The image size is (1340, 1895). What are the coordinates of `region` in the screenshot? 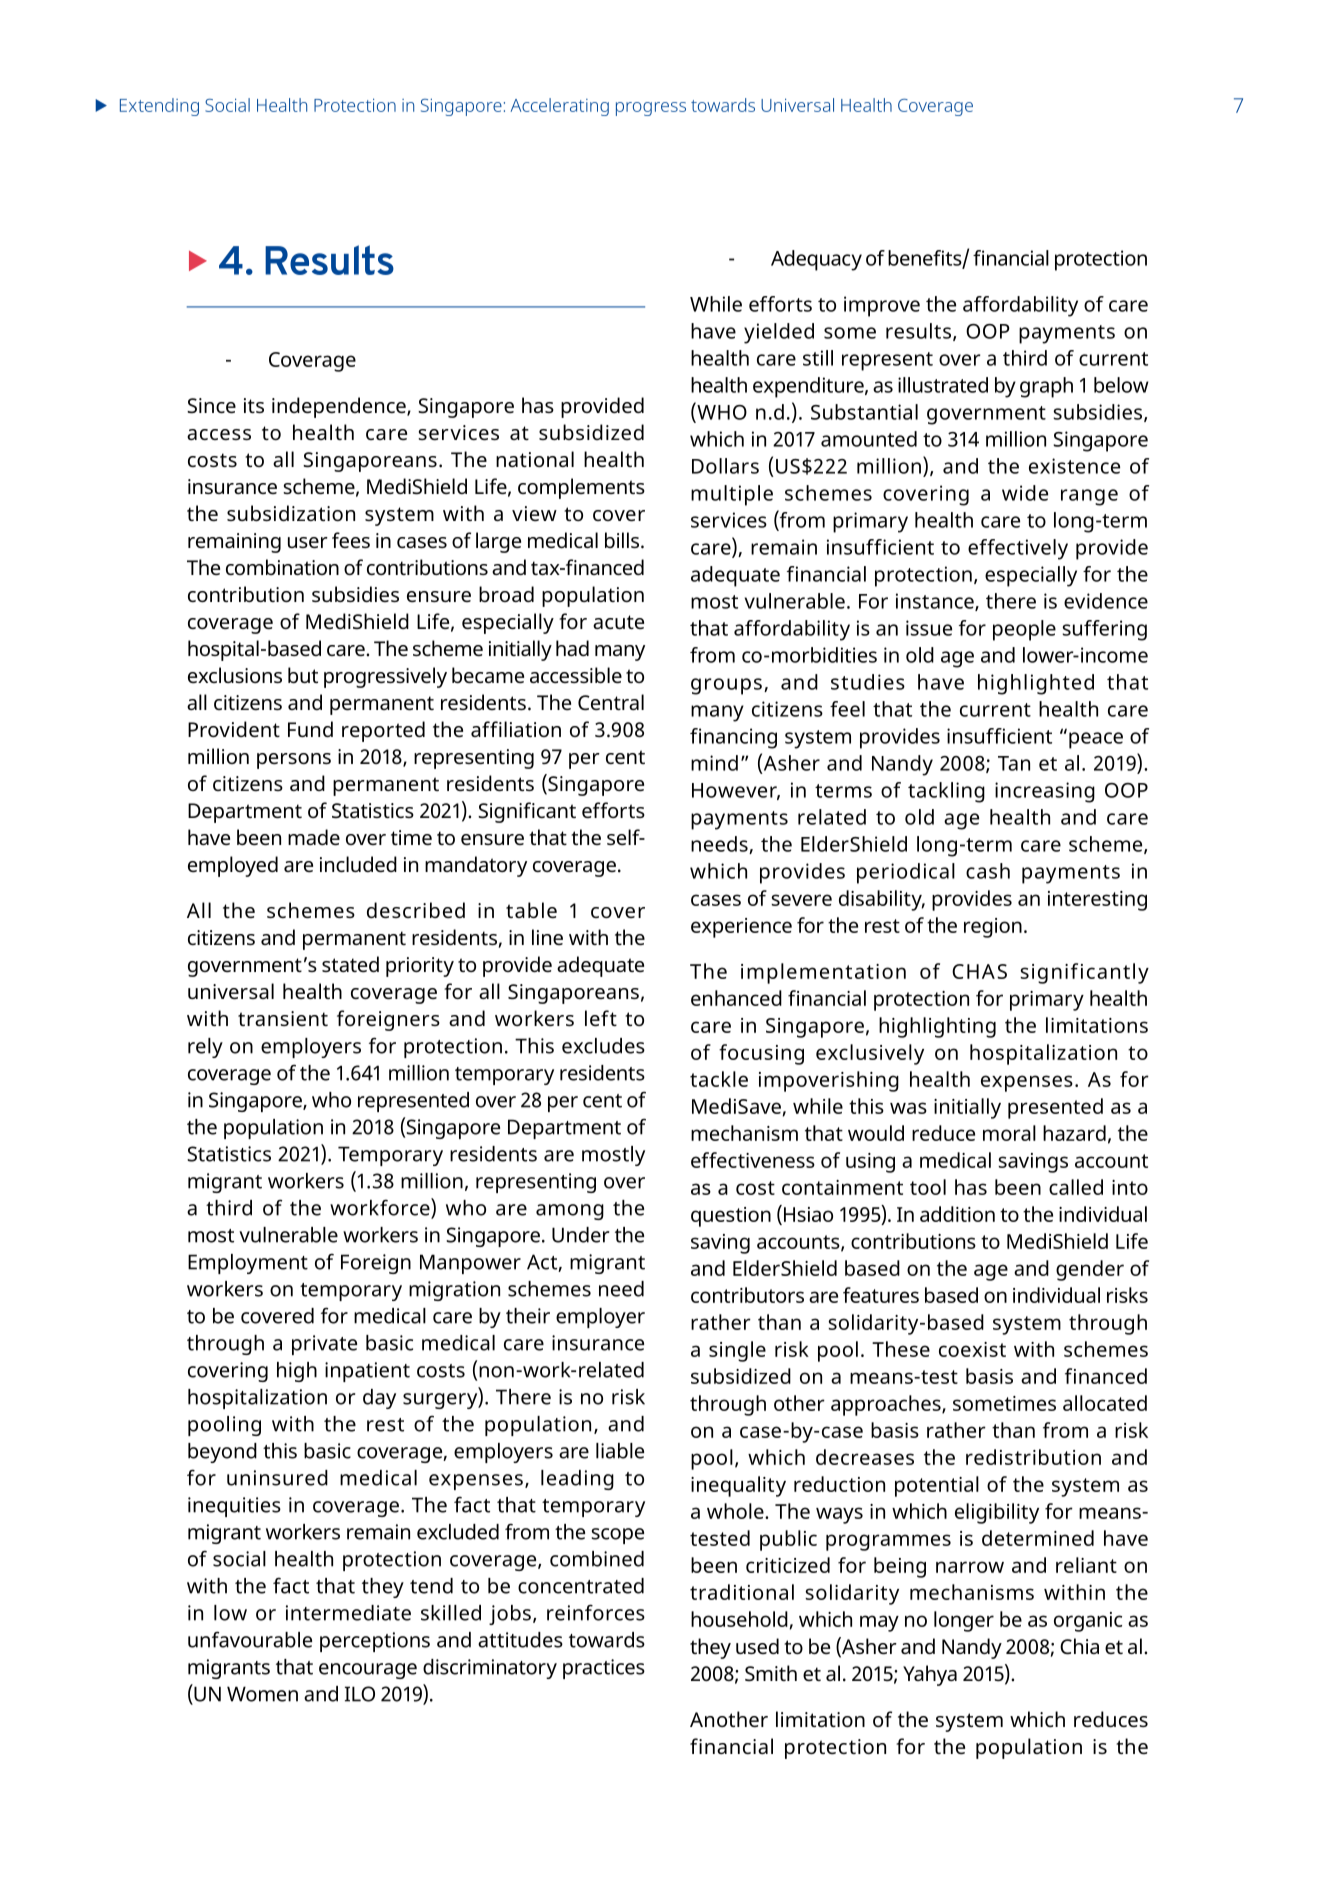 It's located at (993, 928).
